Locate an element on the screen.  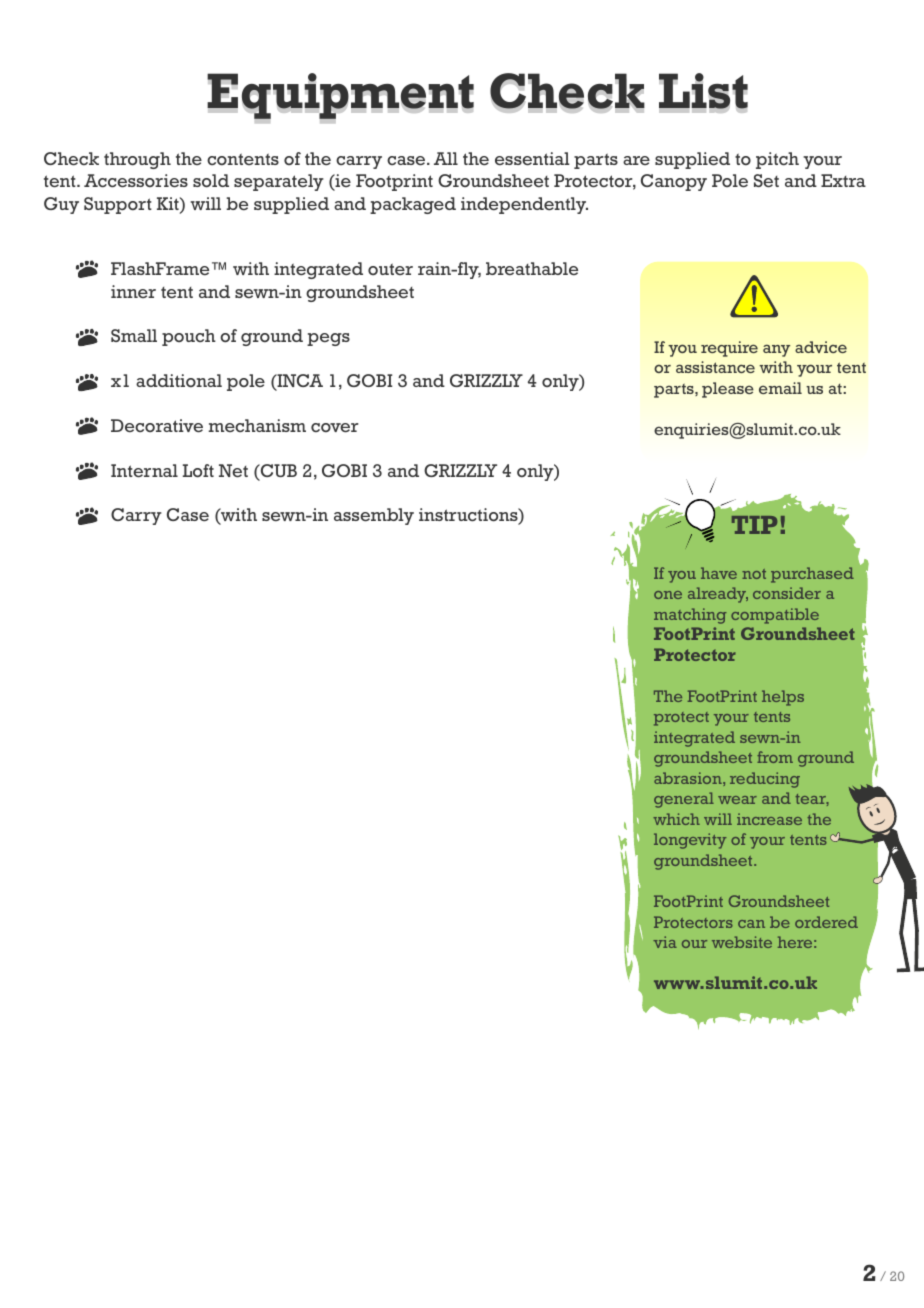
through is located at coordinates (137, 160).
